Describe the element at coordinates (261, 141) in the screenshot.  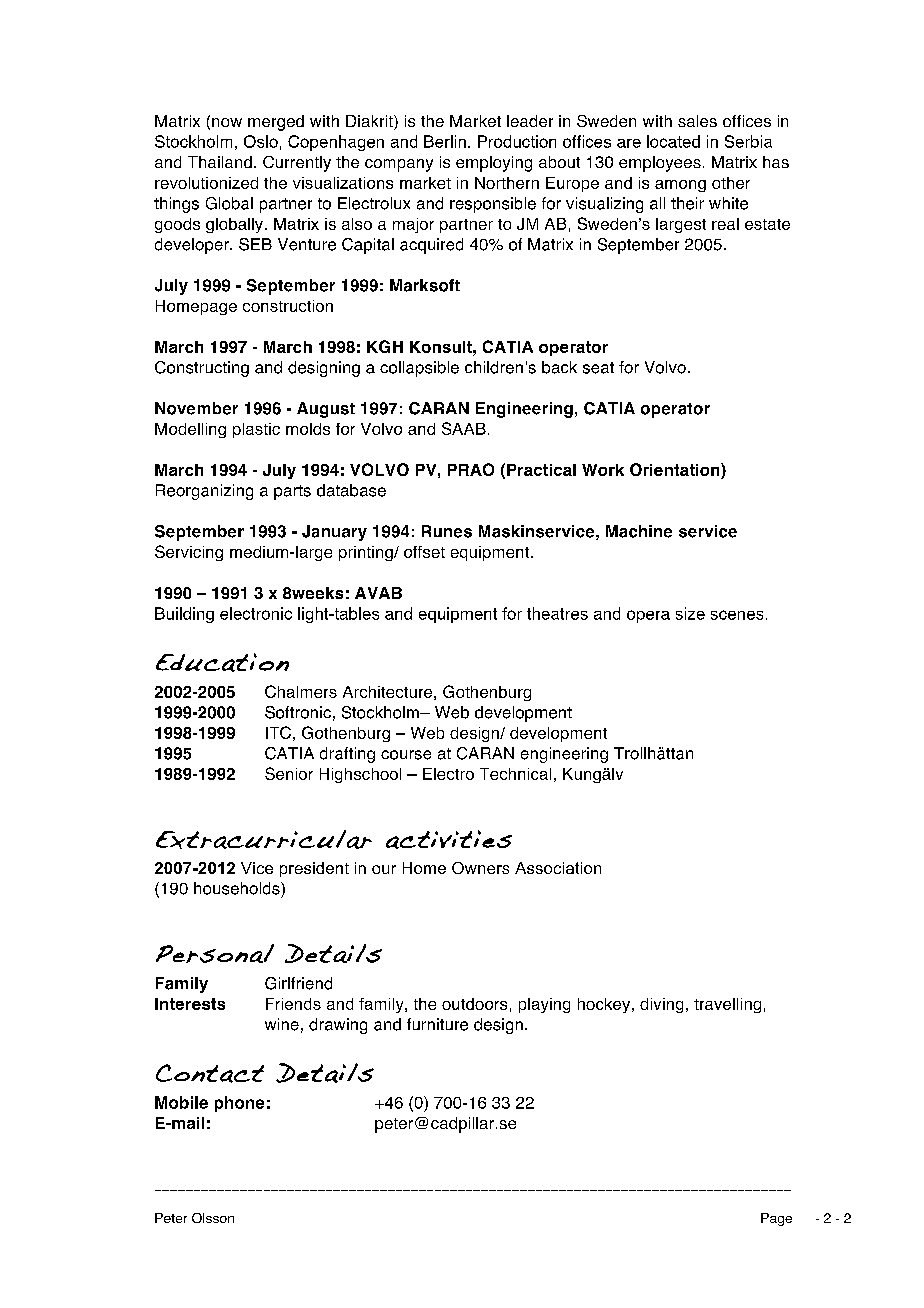
I see `Oslo` at that location.
